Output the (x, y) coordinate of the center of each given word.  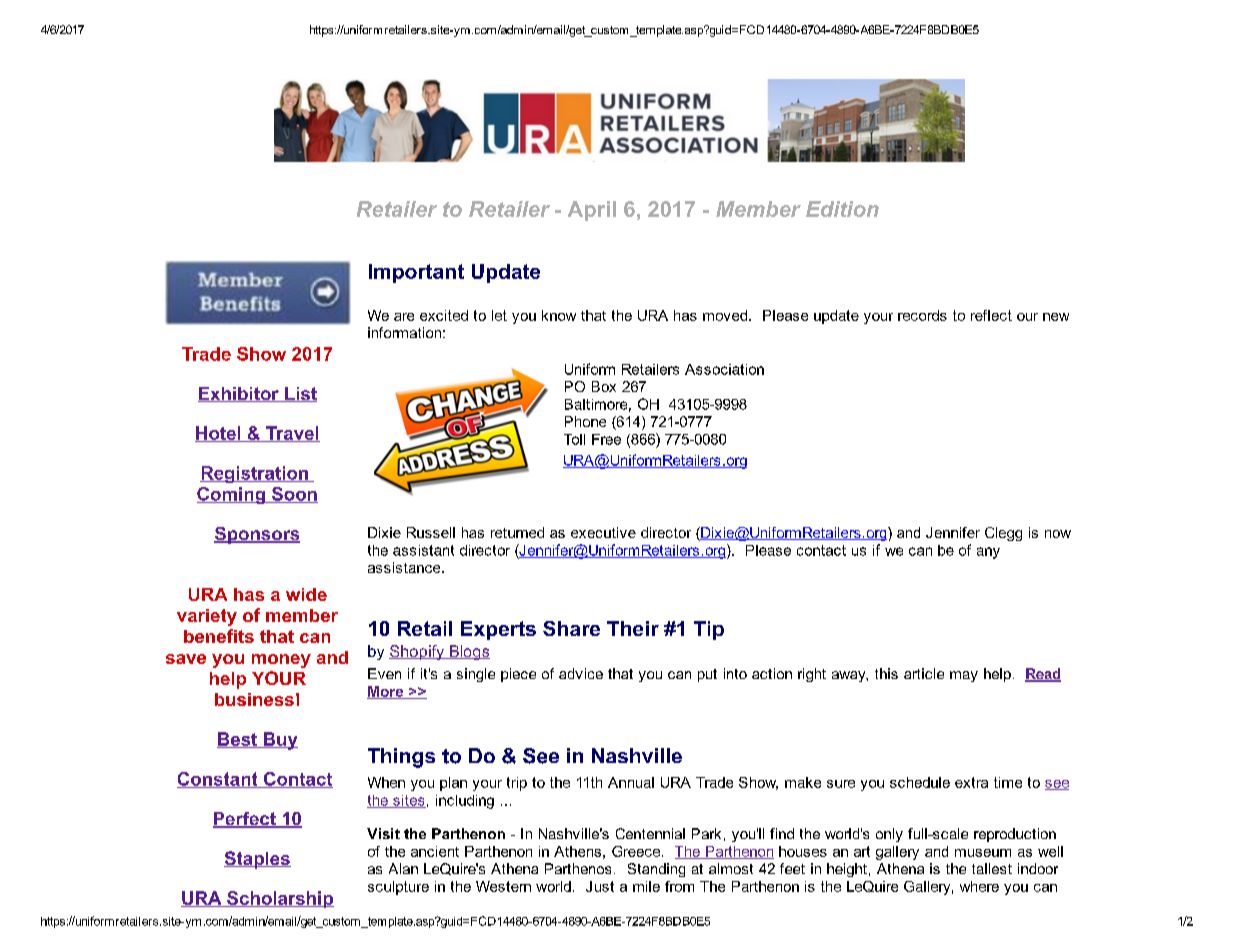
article (924, 673)
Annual (631, 782)
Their (633, 628)
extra (971, 782)
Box (604, 386)
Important (416, 273)
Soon (294, 495)
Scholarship (279, 899)
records (922, 315)
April (592, 211)
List (300, 394)
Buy (279, 741)
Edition (842, 209)
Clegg (1003, 534)
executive (603, 532)
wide (306, 594)
